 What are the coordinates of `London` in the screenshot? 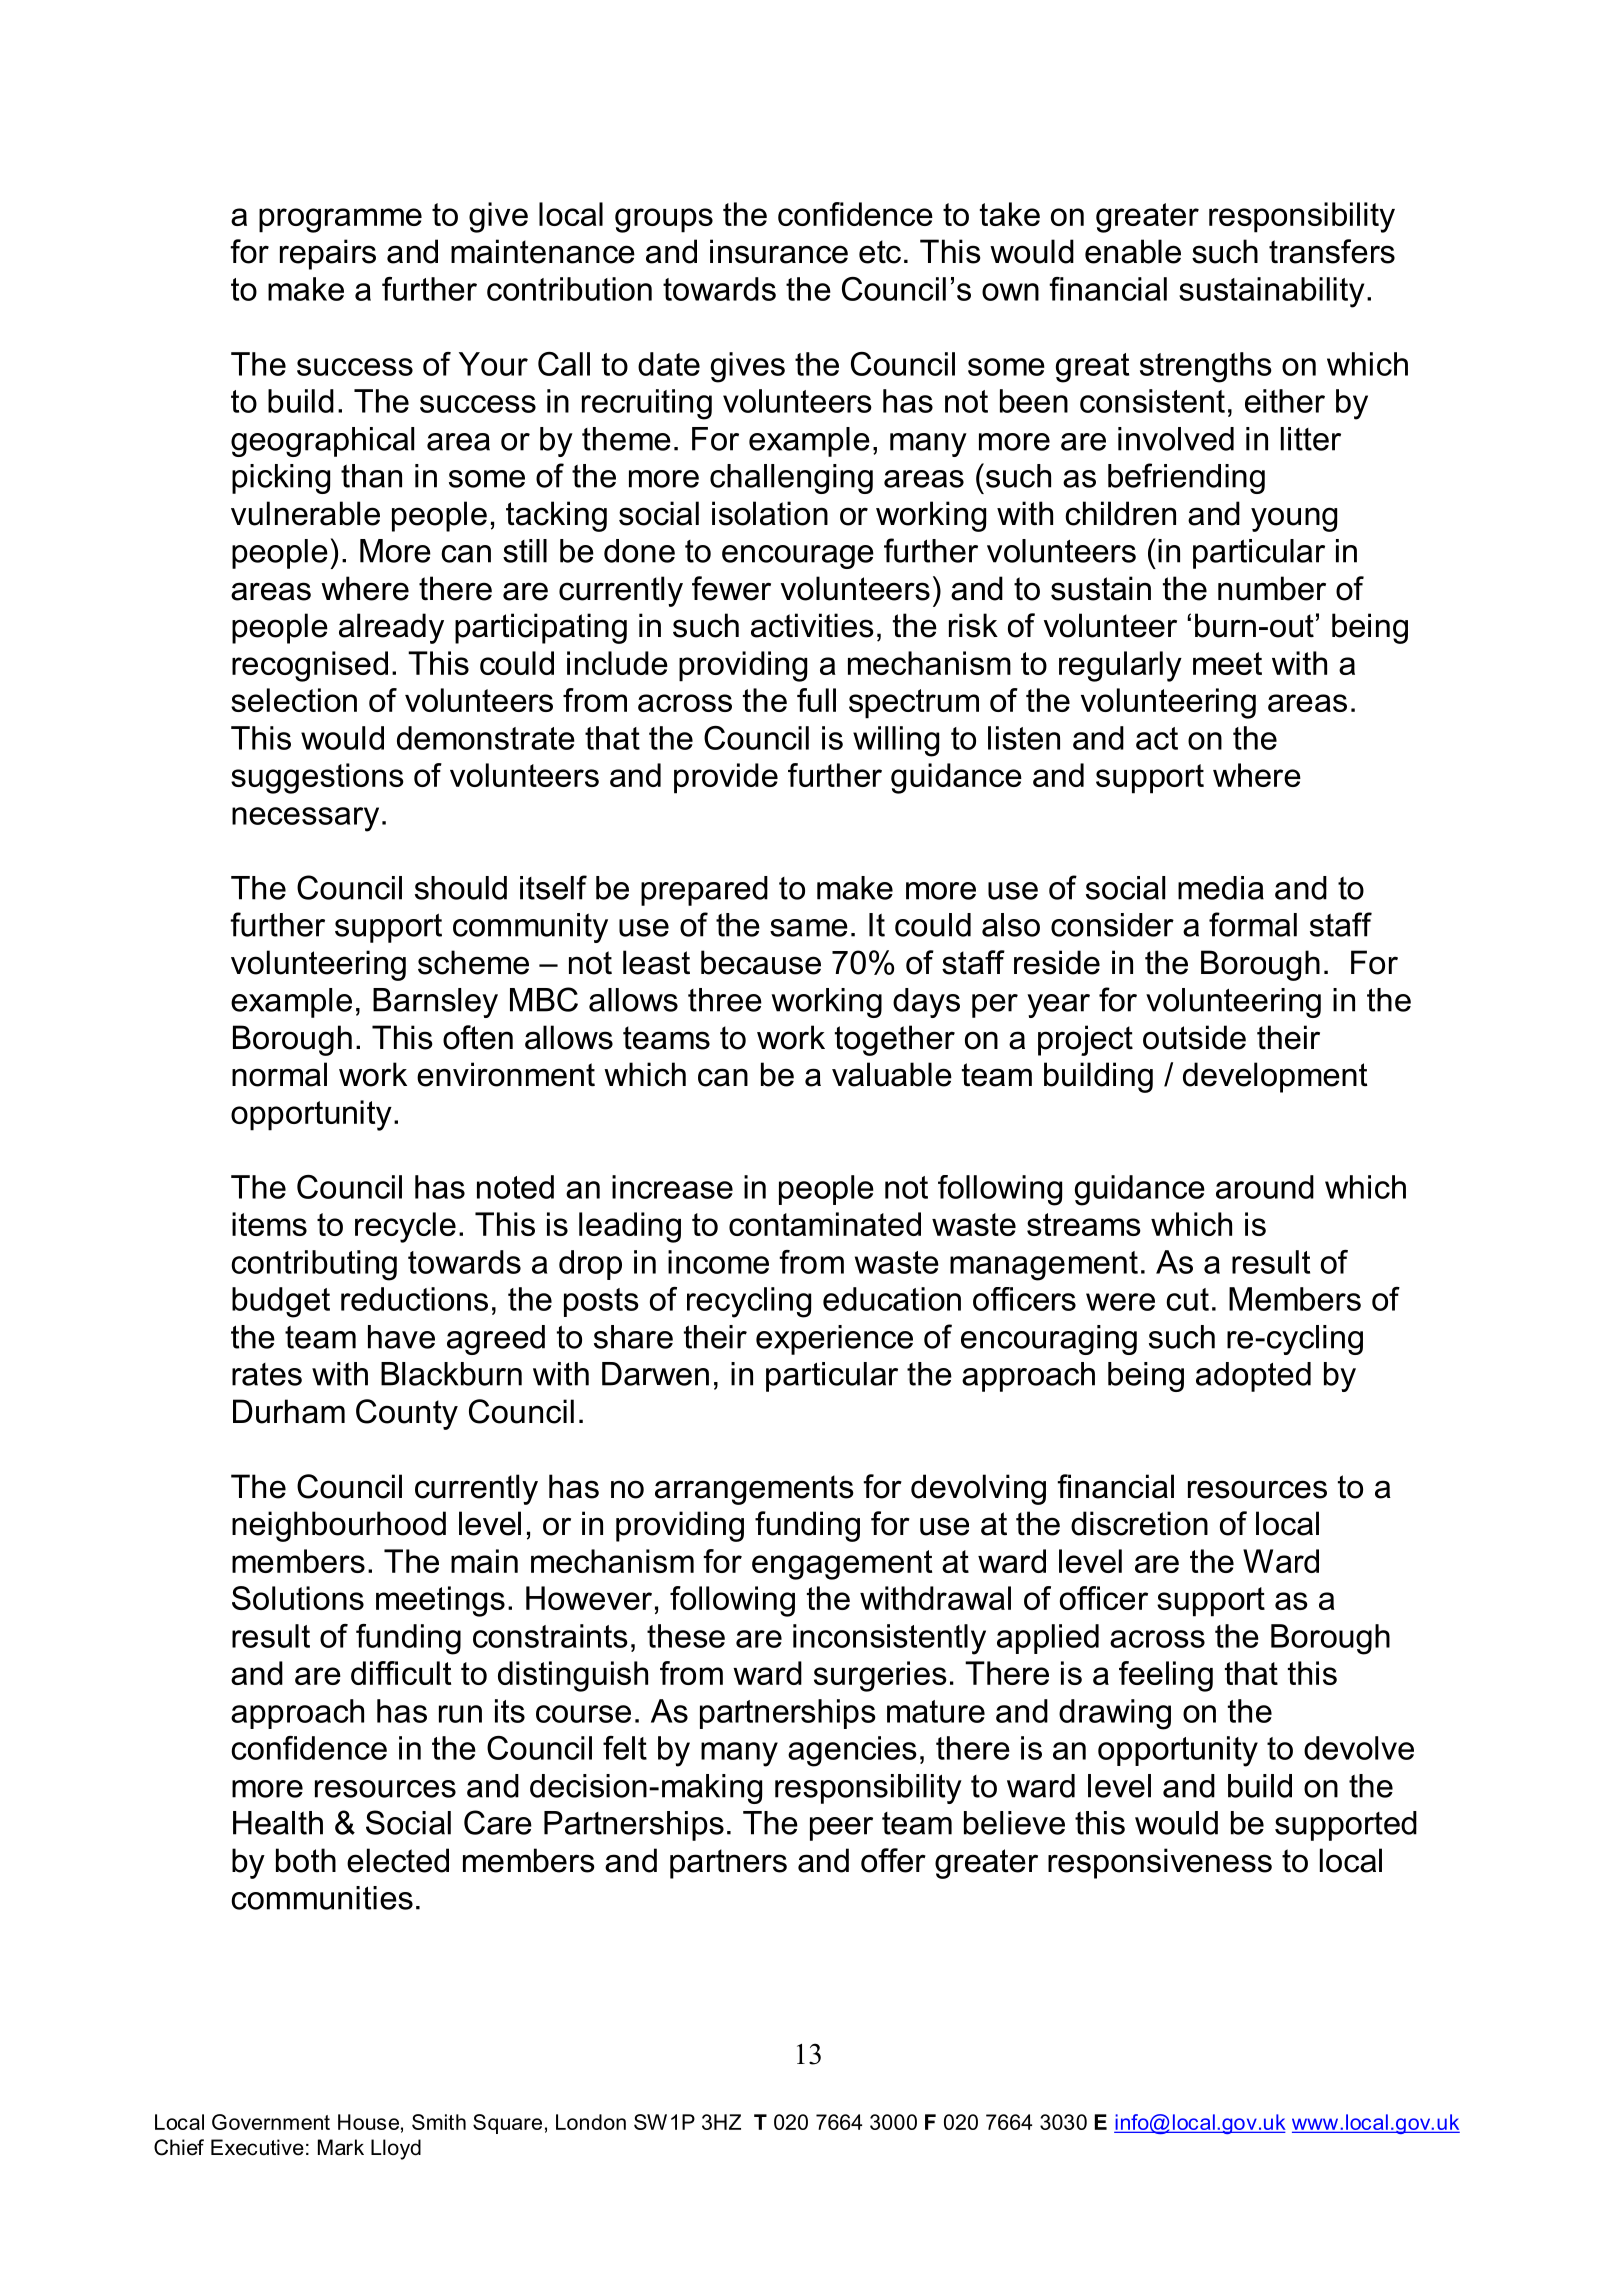 It's located at (591, 2122).
